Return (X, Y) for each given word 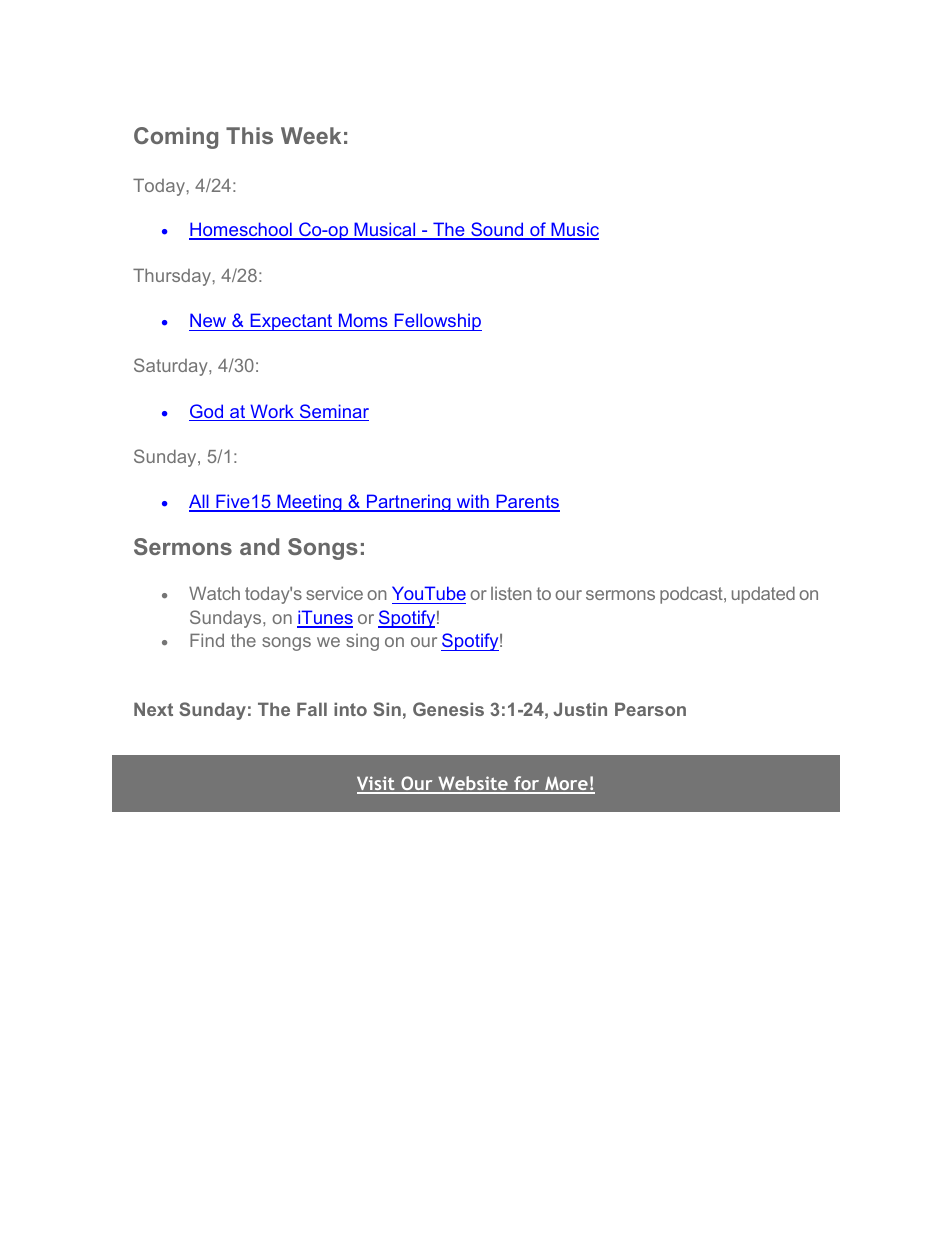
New (208, 320)
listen (511, 593)
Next (153, 709)
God (207, 412)
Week (311, 135)
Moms (363, 320)
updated (763, 595)
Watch (214, 593)
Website (473, 784)
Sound (497, 230)
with (473, 502)
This (249, 135)
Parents (527, 502)
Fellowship (437, 322)
